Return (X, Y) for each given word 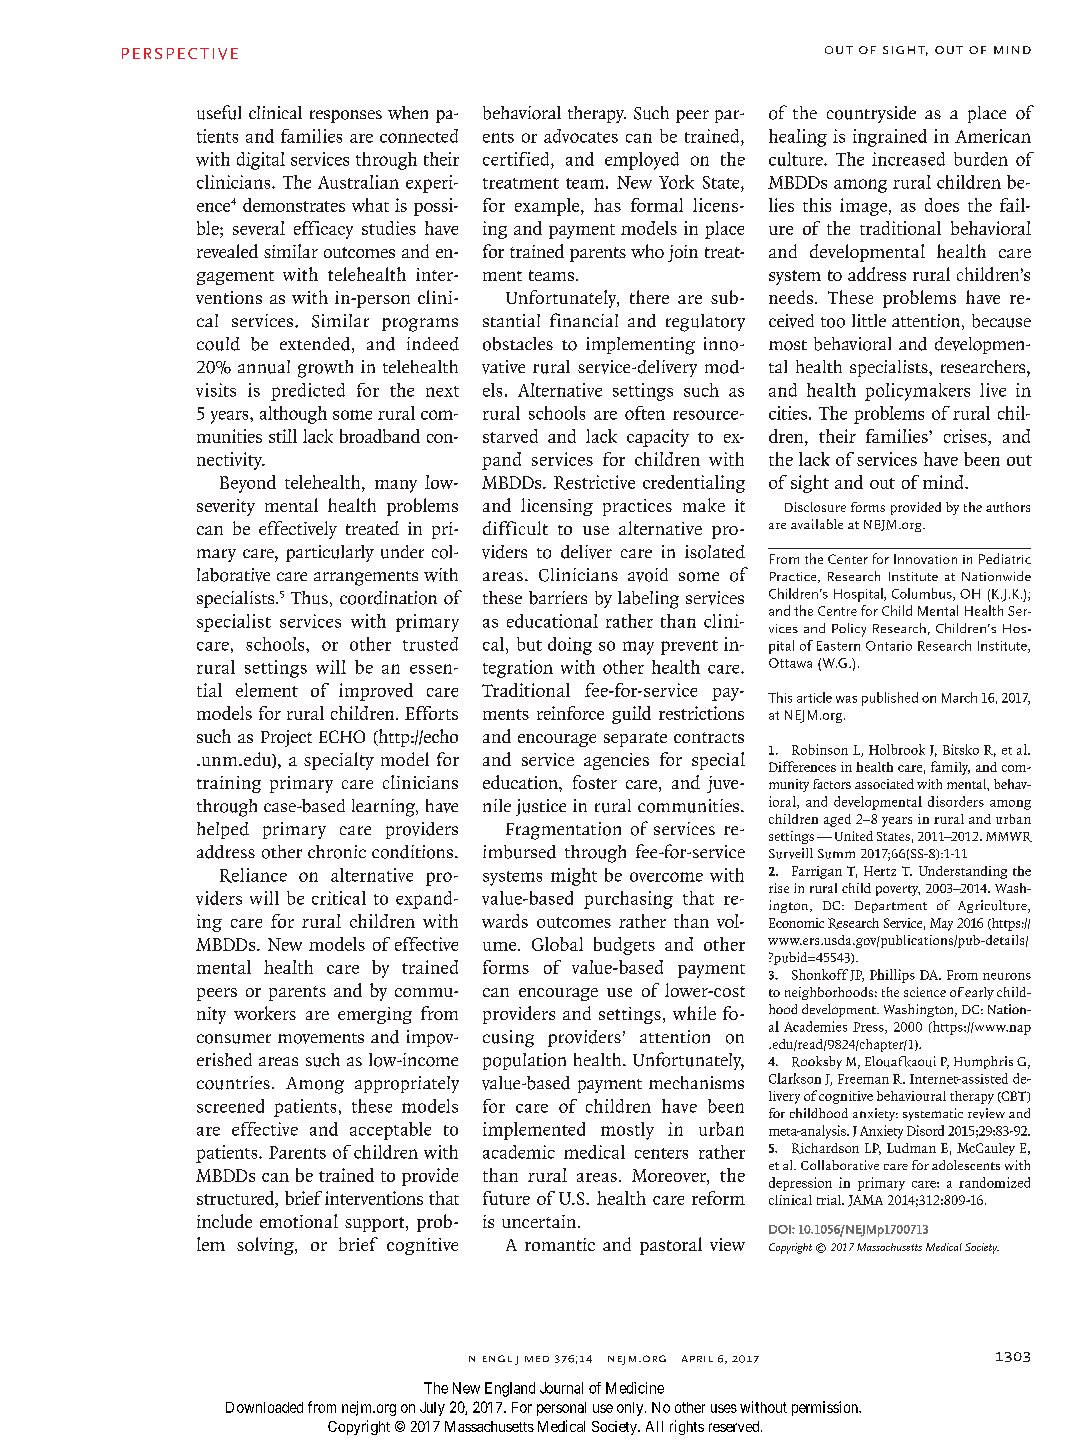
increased (908, 159)
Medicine (635, 1388)
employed (642, 161)
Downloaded (264, 1407)
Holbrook (897, 749)
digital (261, 161)
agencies (616, 761)
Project (286, 738)
